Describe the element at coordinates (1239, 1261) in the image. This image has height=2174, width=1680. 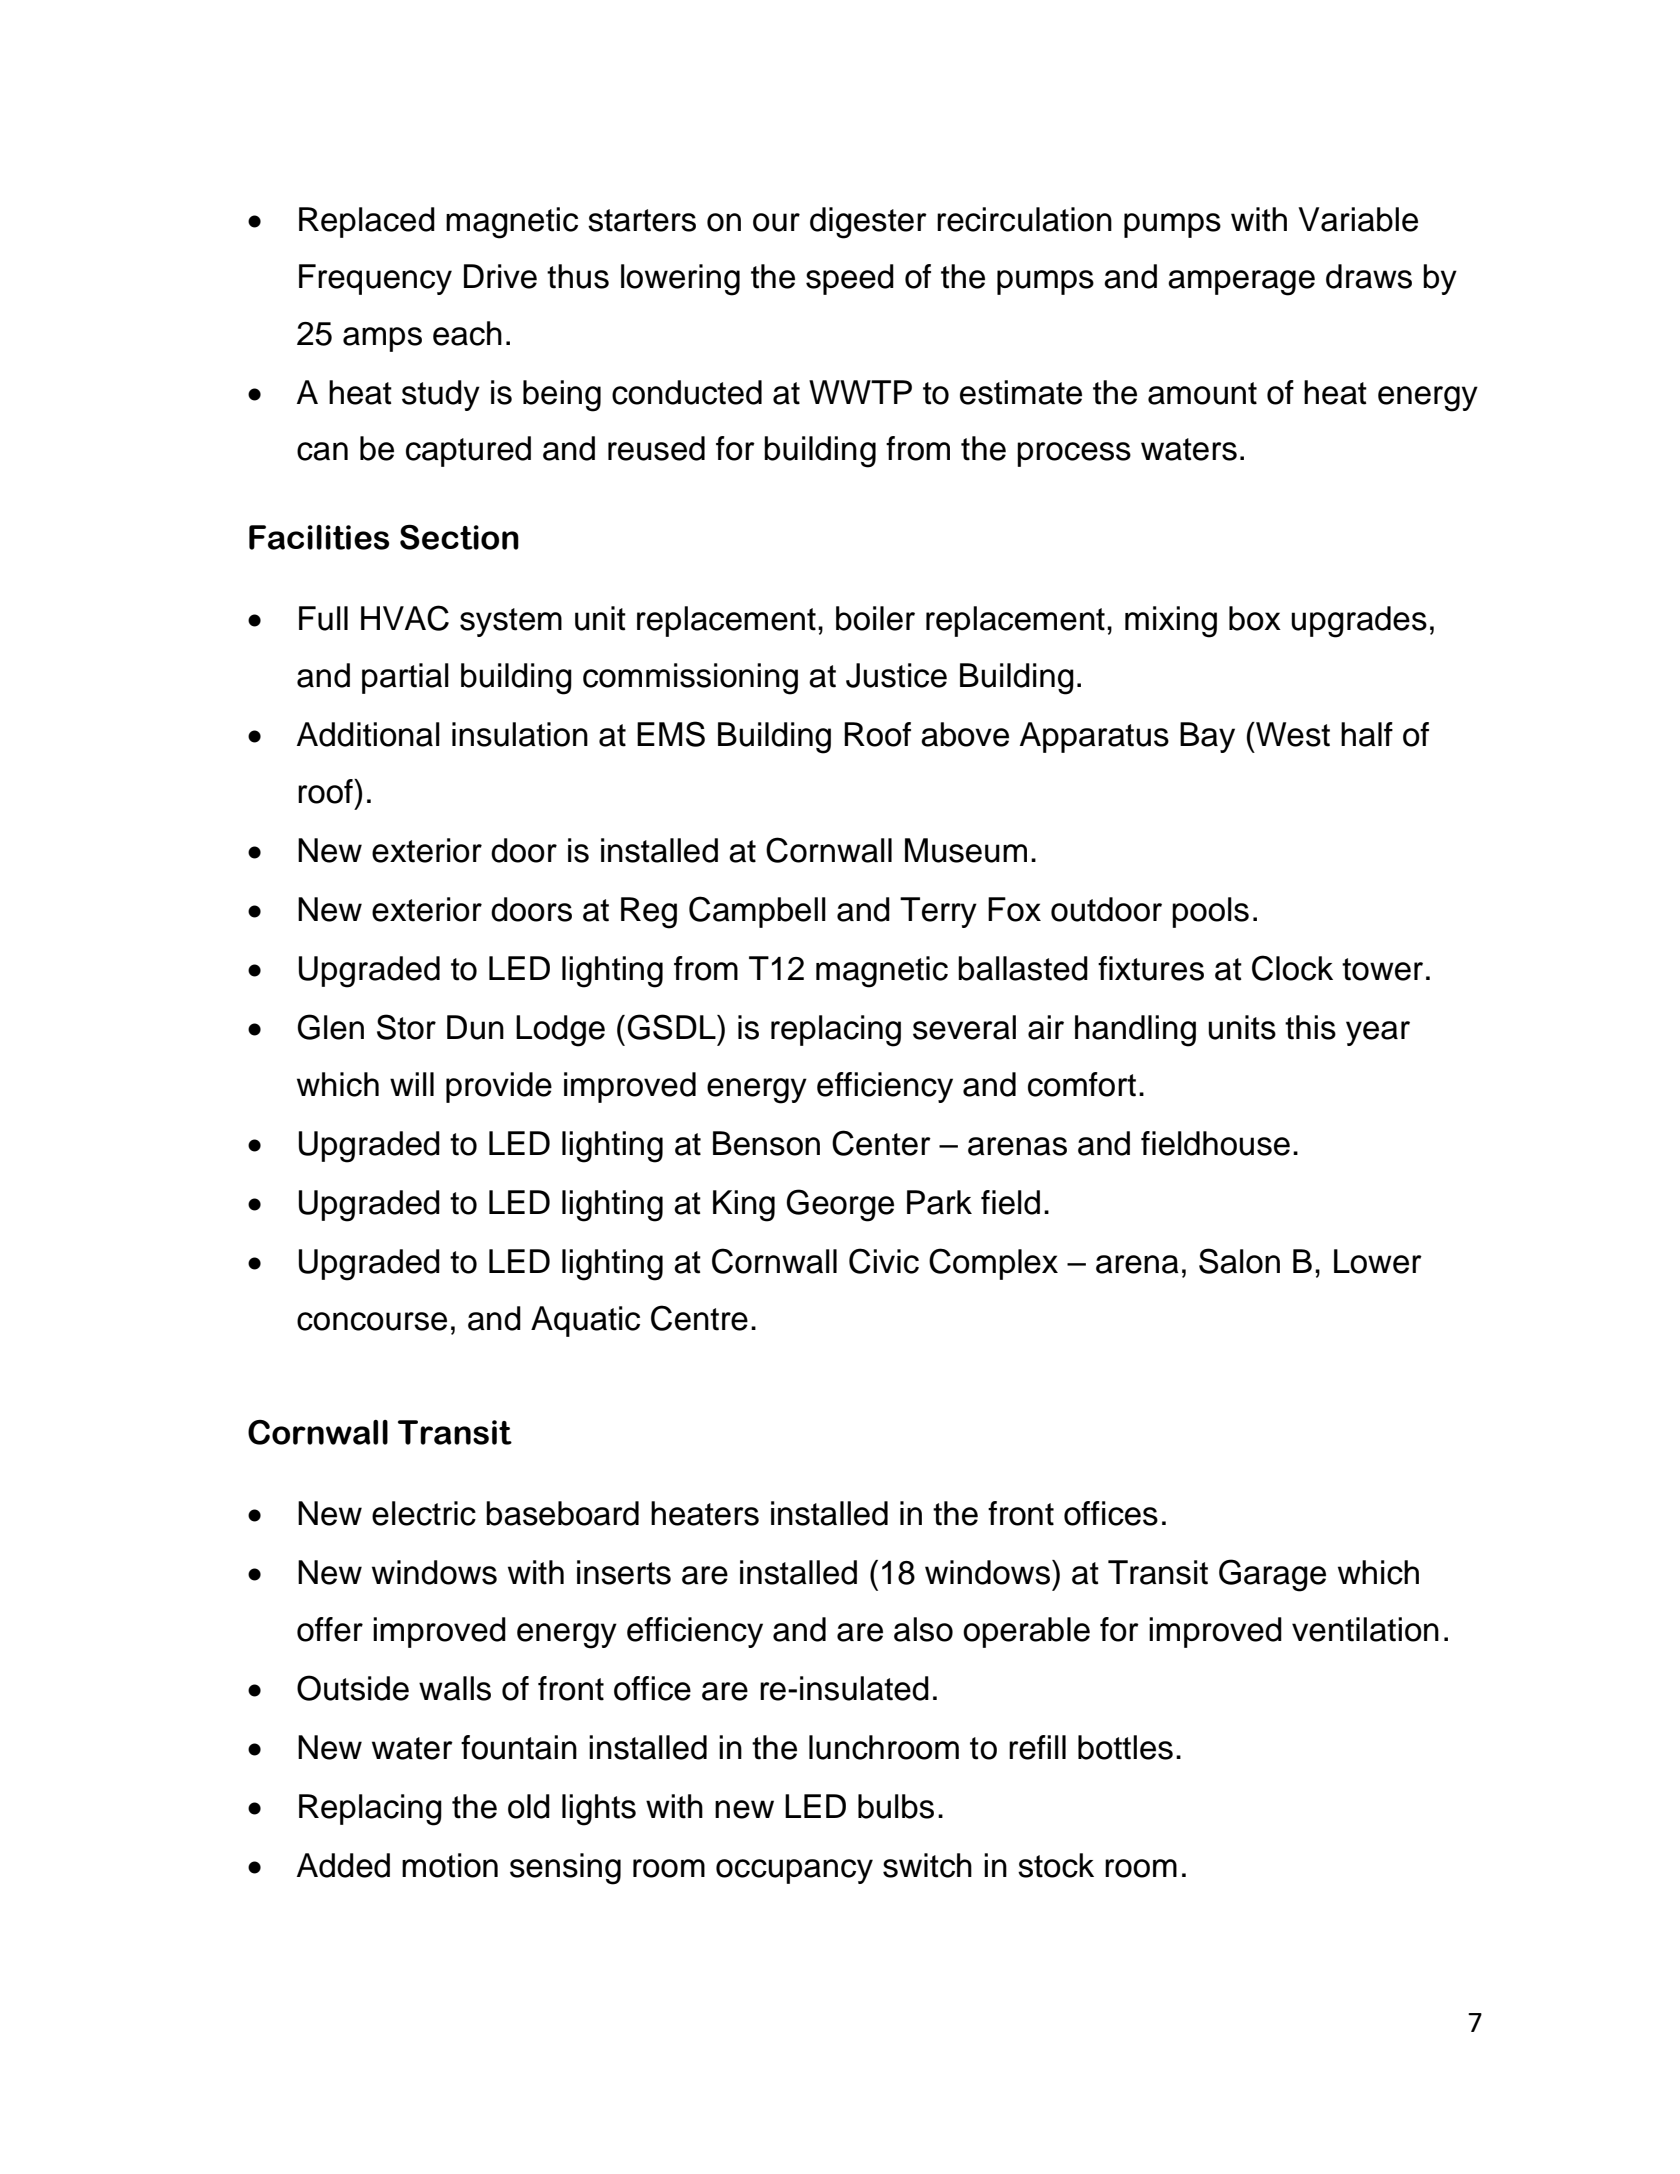
I see `Salon` at that location.
